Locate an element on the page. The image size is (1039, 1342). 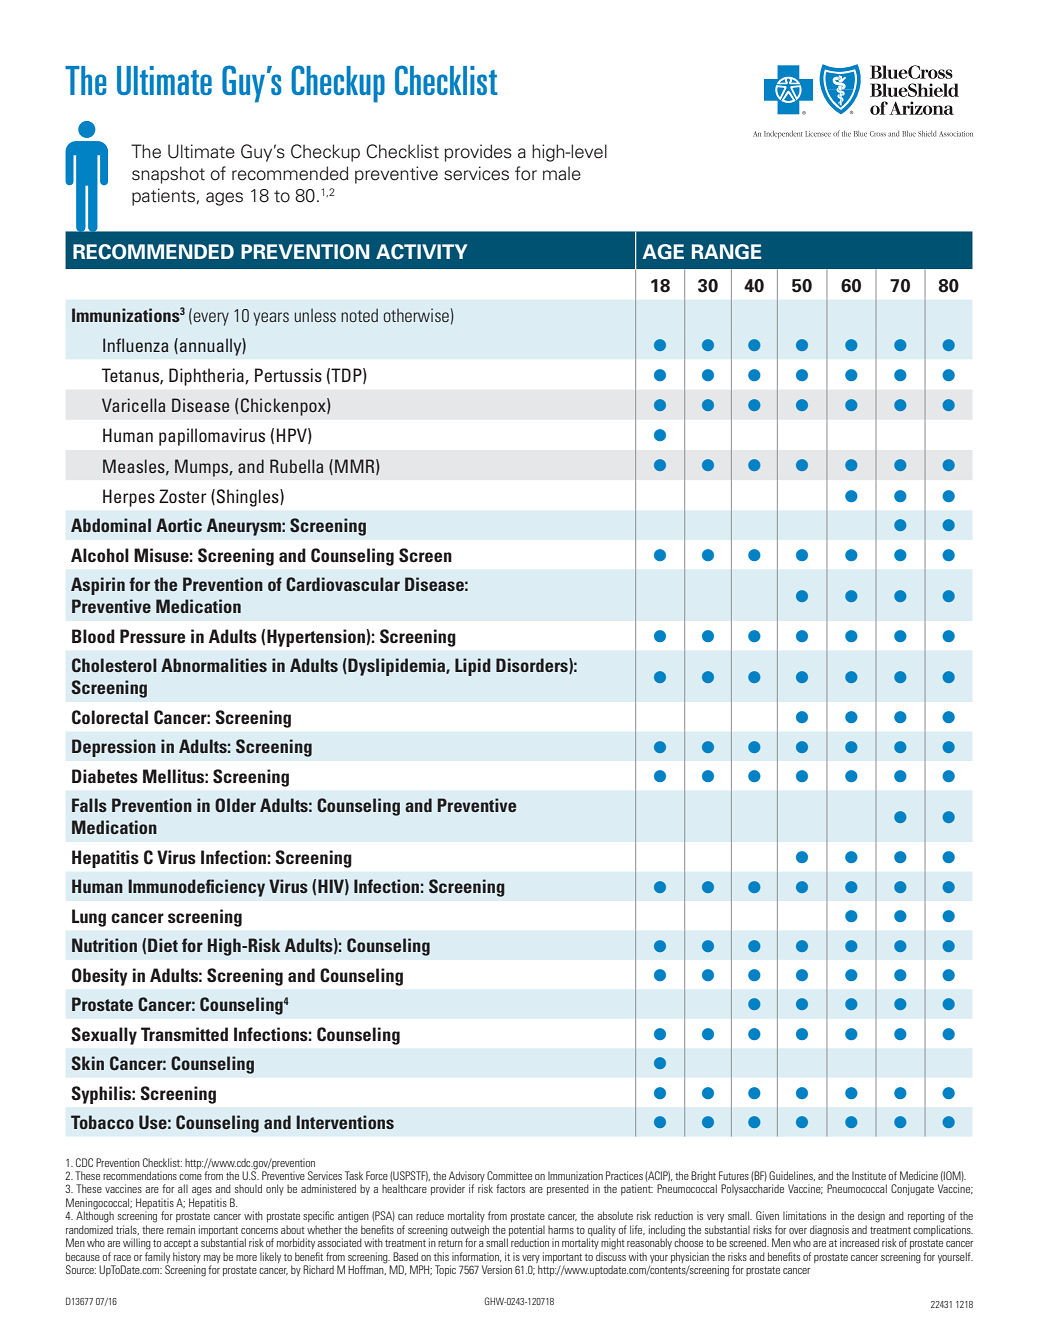
male is located at coordinates (562, 173).
